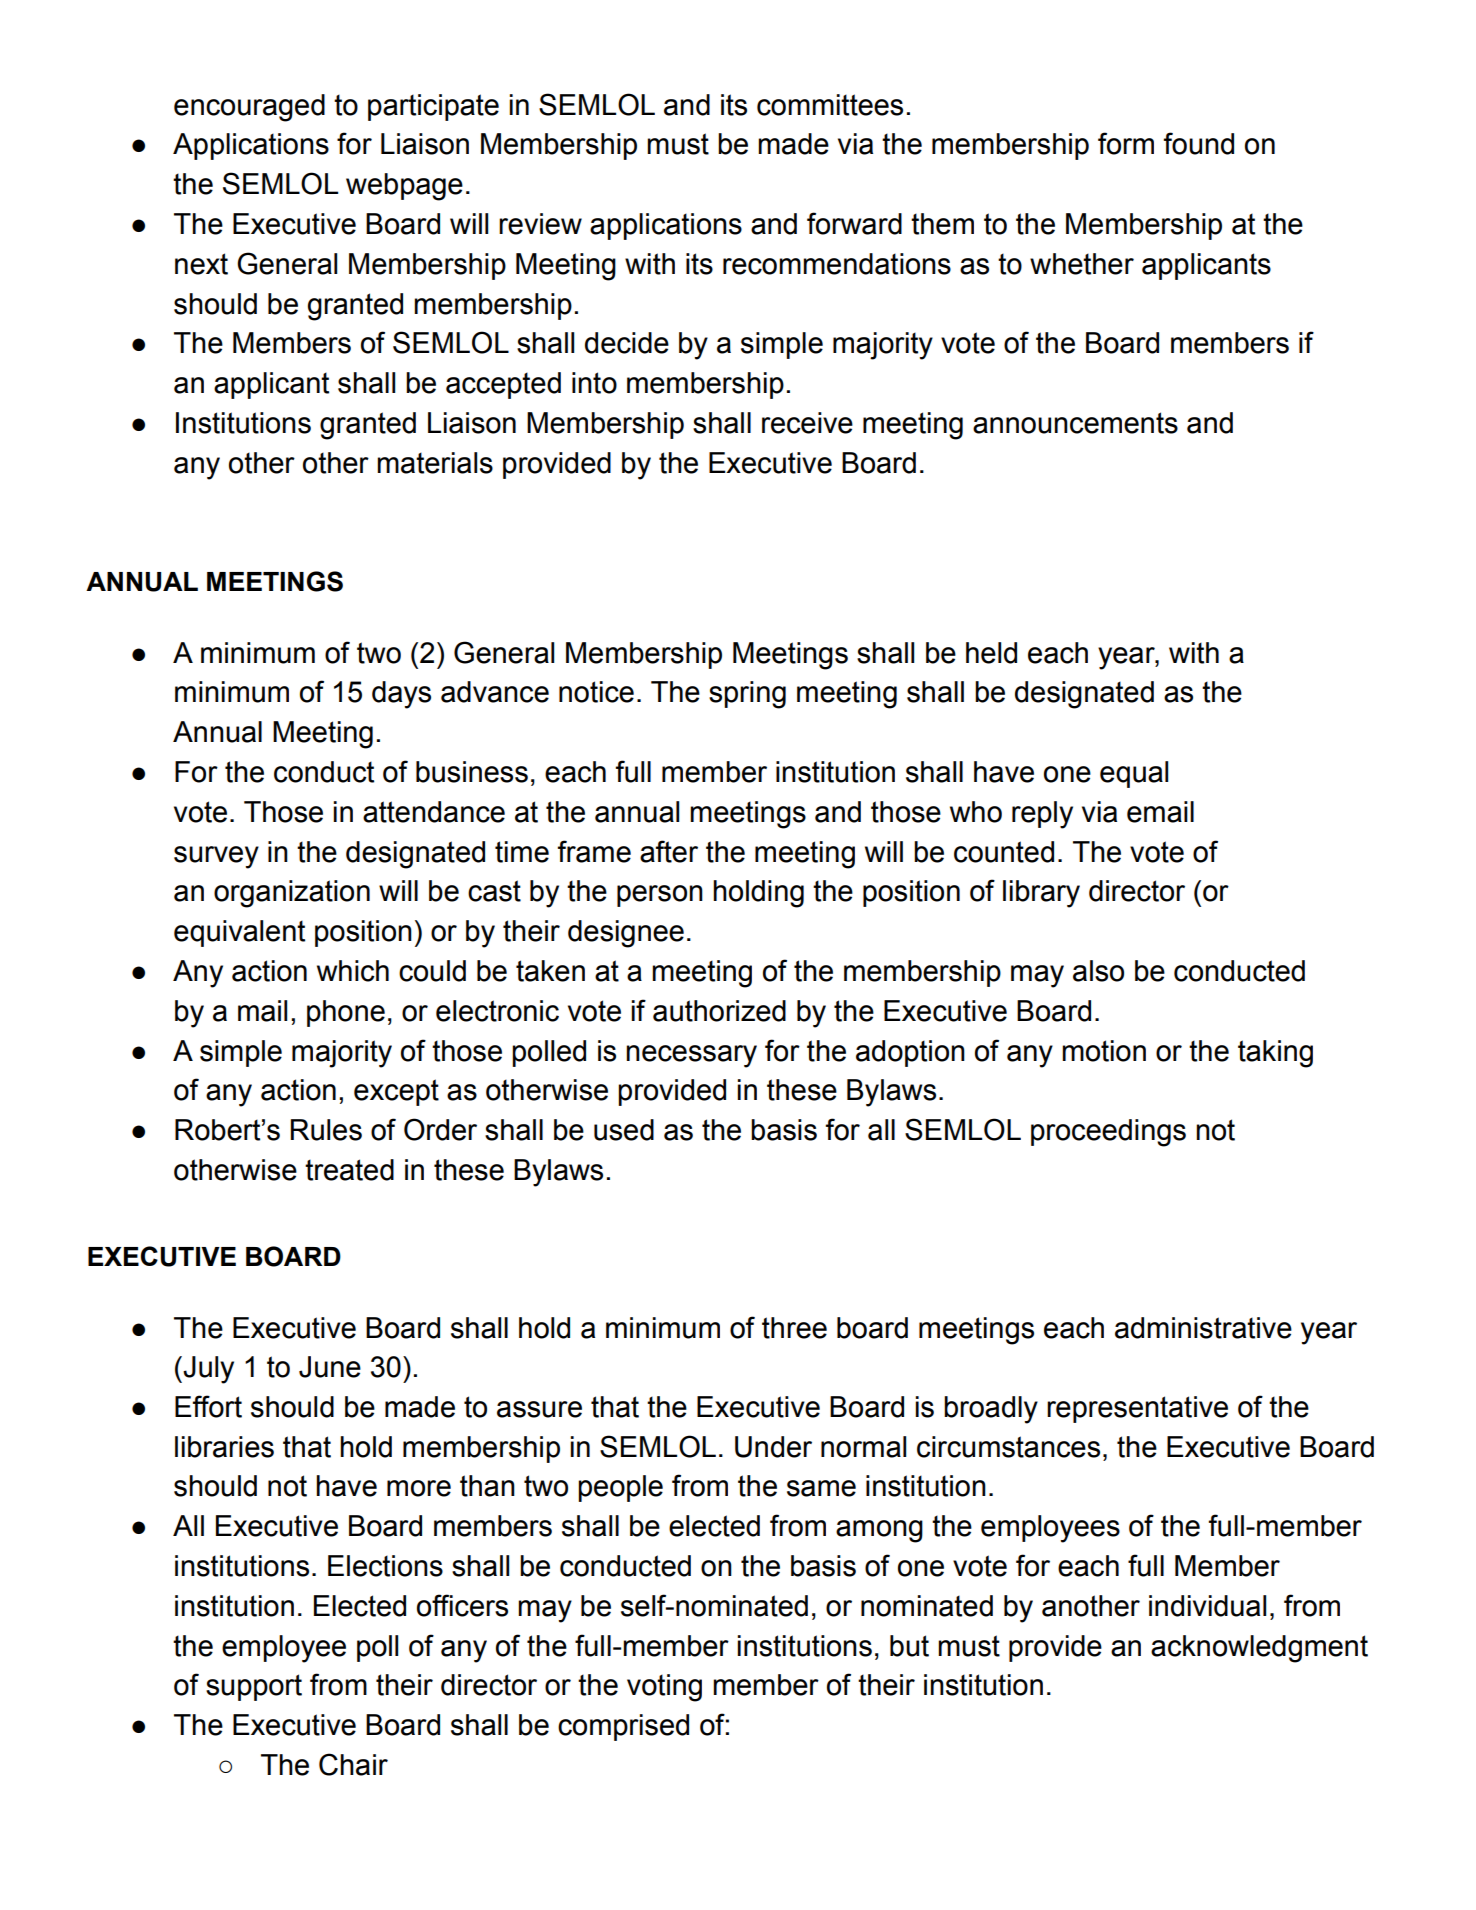 This page has width=1476, height=1910. What do you see at coordinates (353, 971) in the page?
I see `which` at bounding box center [353, 971].
